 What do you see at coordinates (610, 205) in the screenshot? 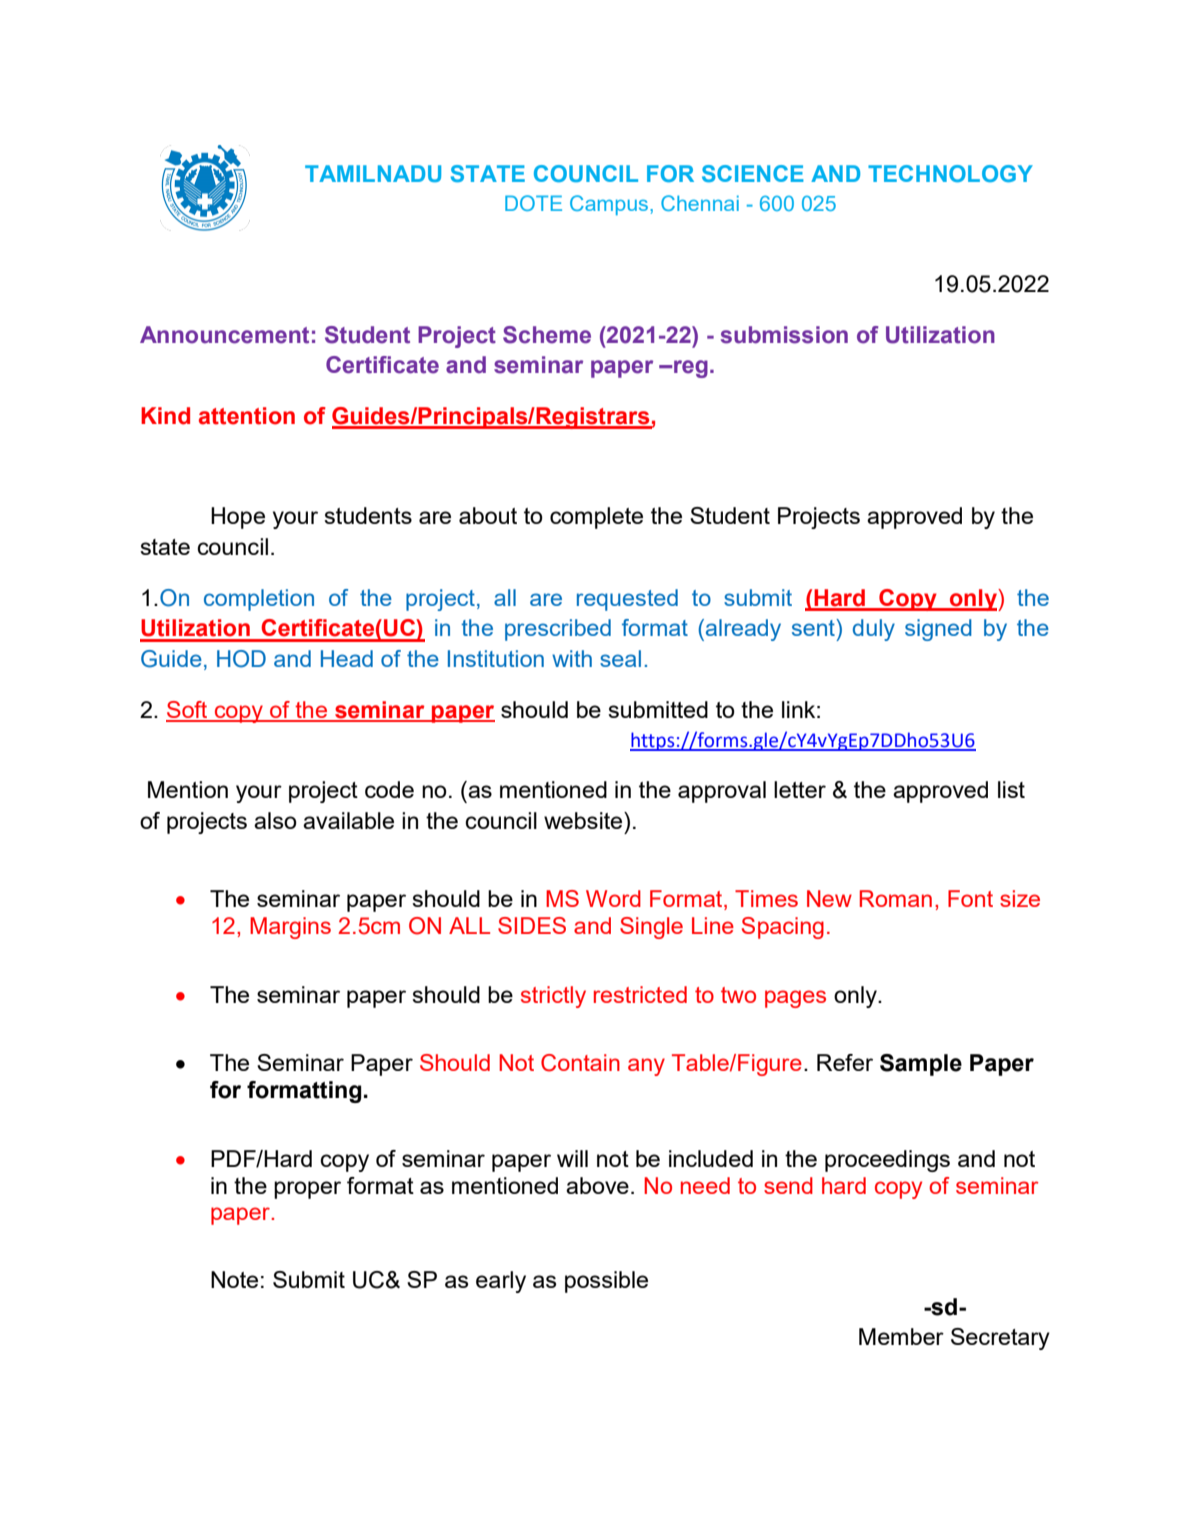
I see `Campus` at bounding box center [610, 205].
